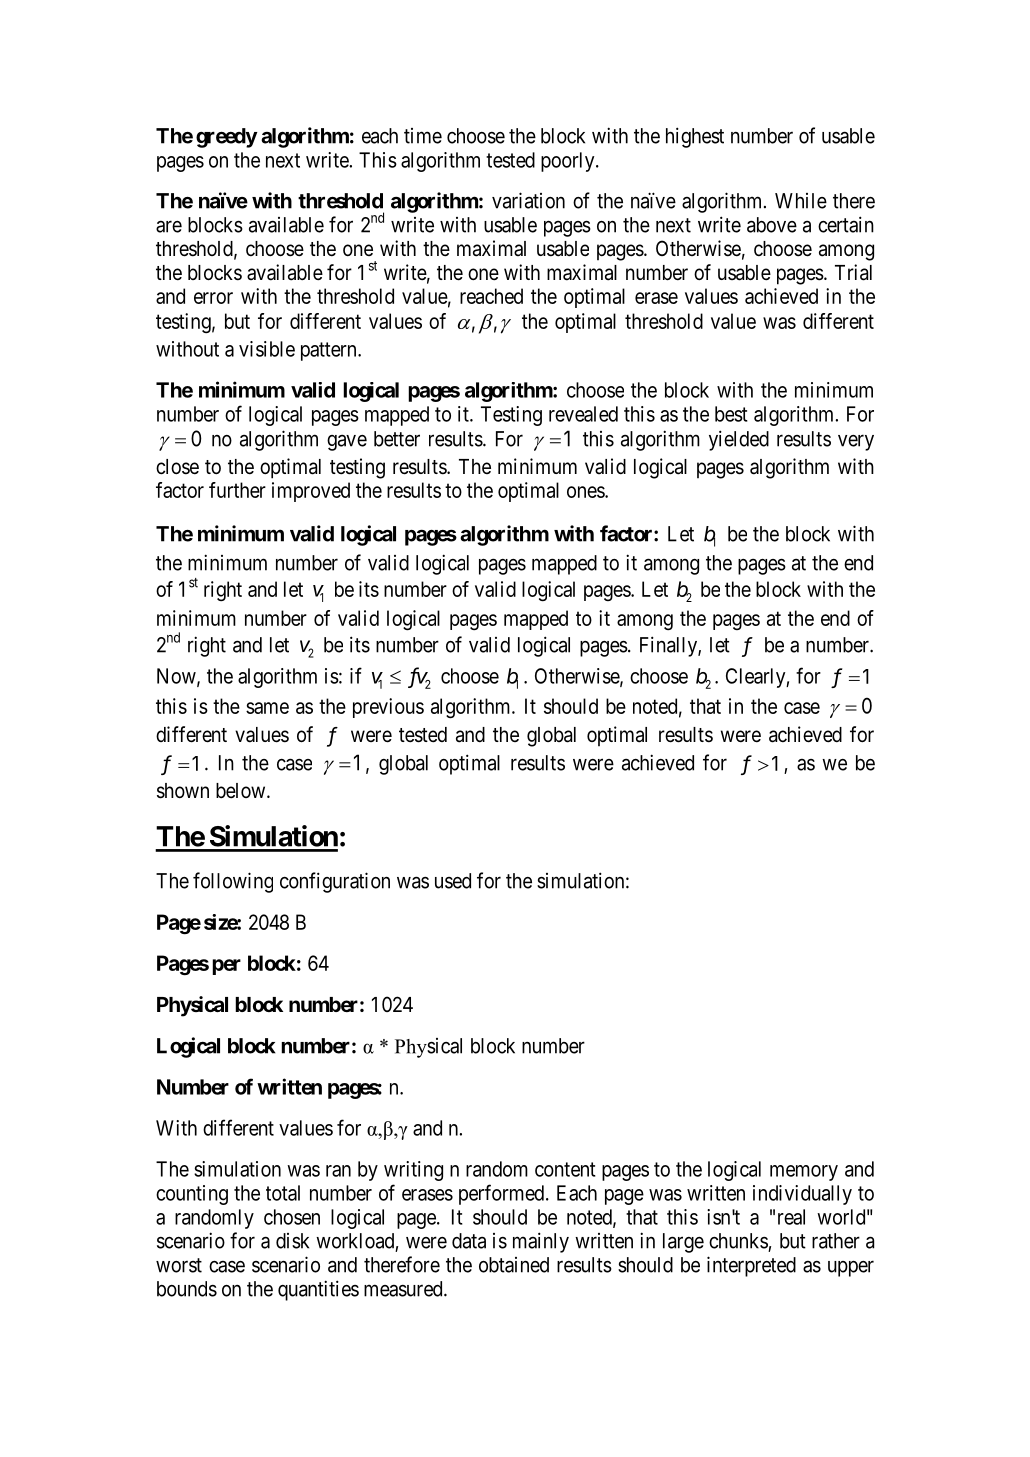  Describe the element at coordinates (804, 1173) in the screenshot. I see `memory` at that location.
